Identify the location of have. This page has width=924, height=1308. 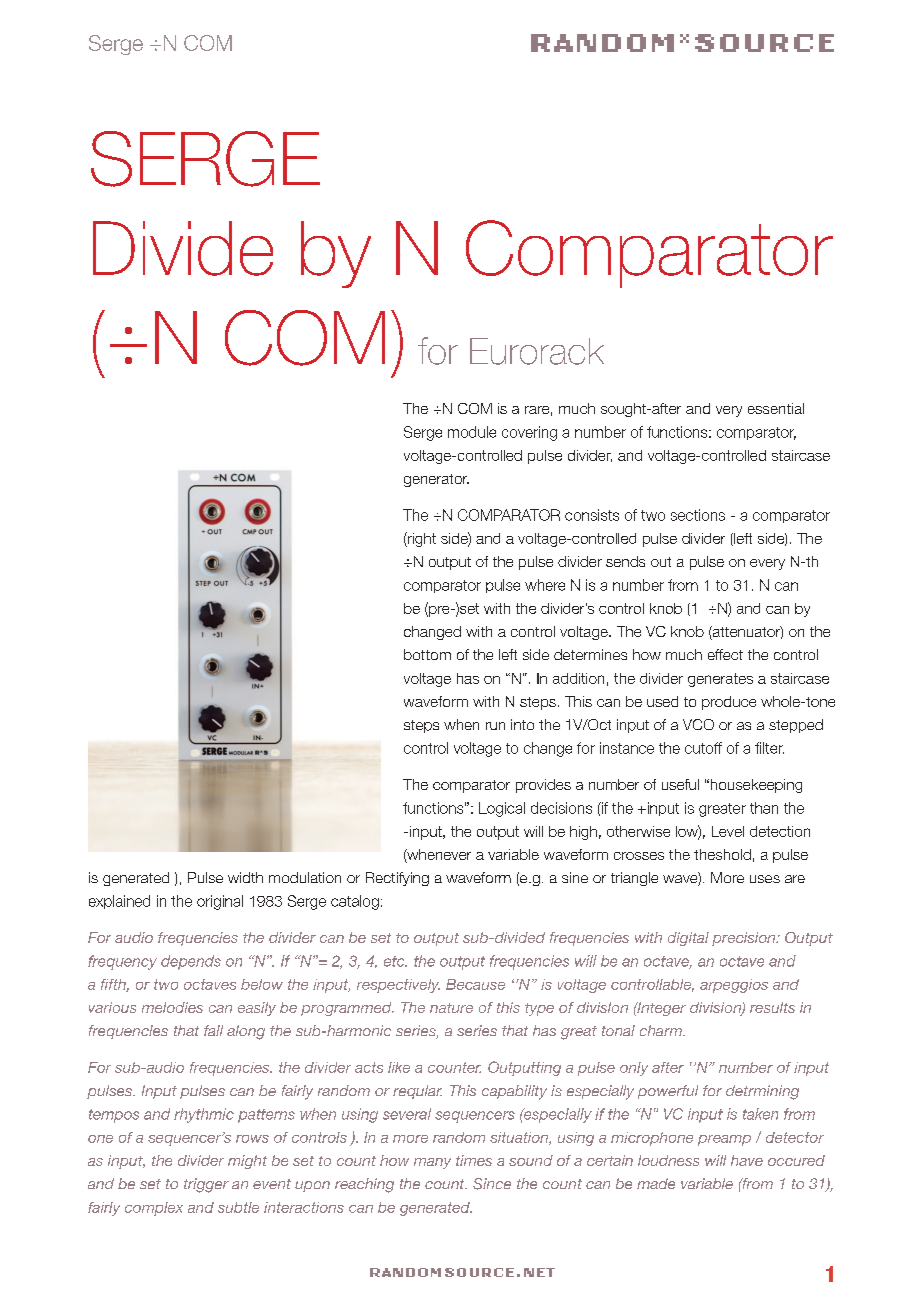
(747, 1160).
